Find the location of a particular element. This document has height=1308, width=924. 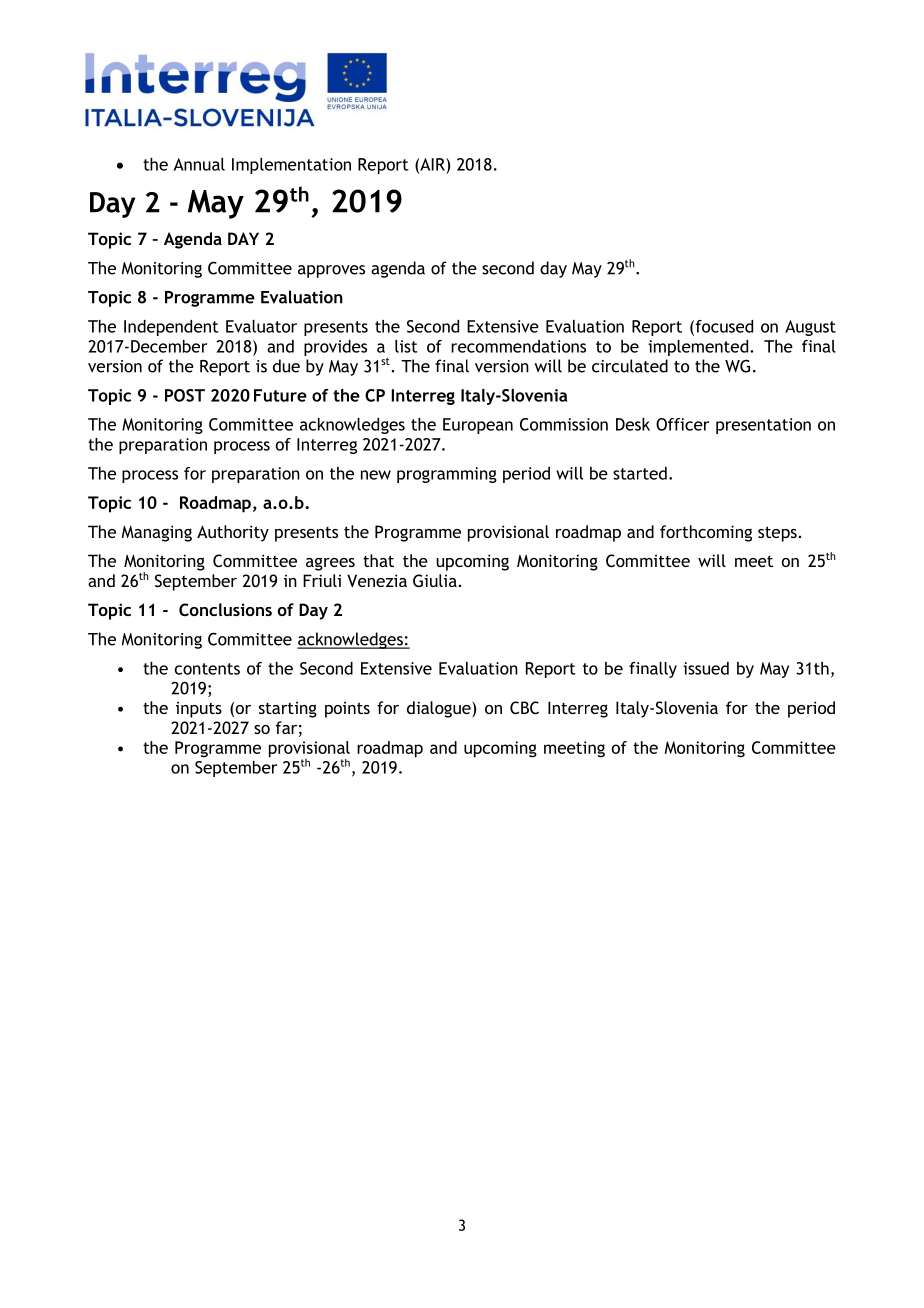

Future is located at coordinates (280, 395).
